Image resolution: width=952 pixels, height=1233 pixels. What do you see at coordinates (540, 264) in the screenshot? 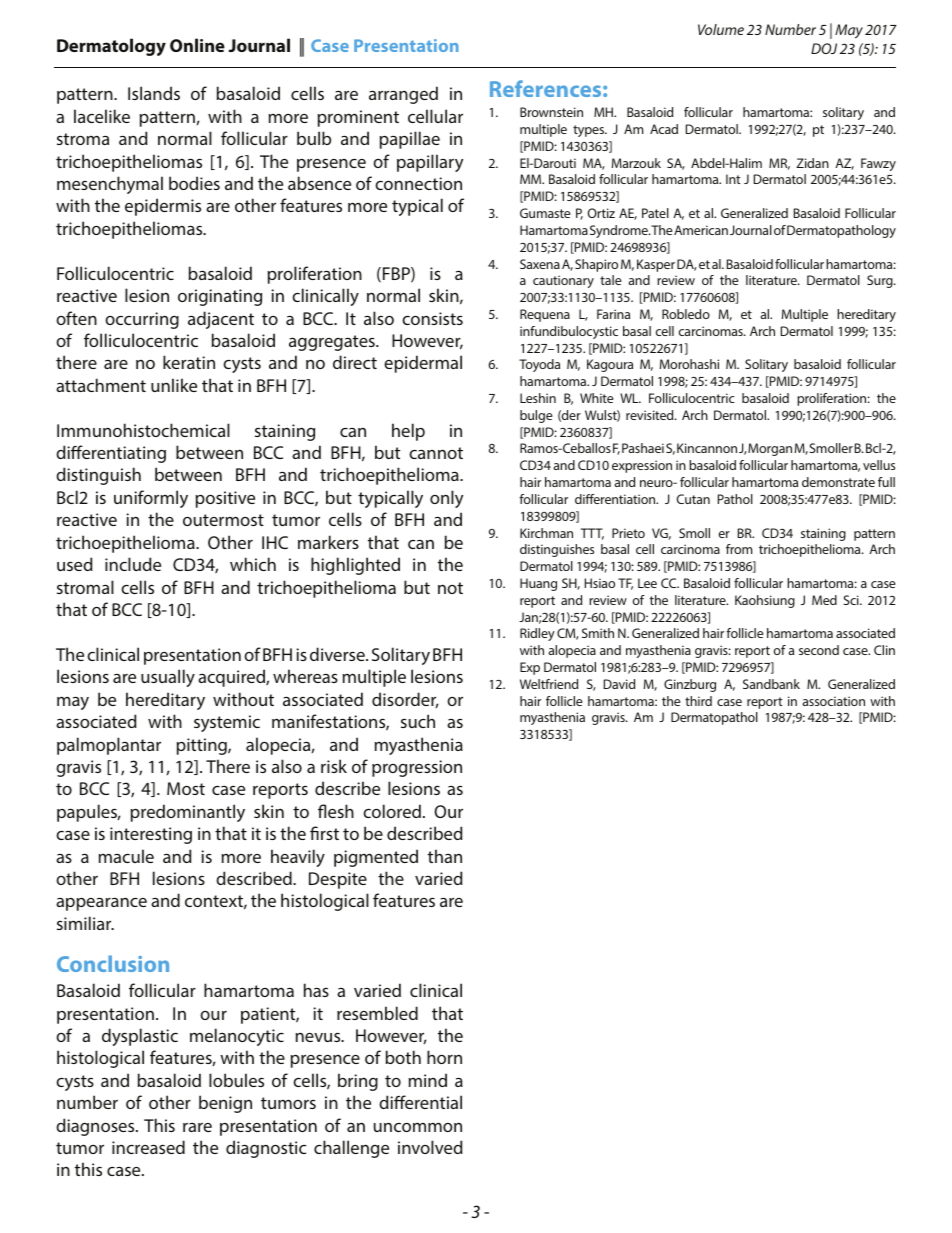
I see `Saxena` at bounding box center [540, 264].
